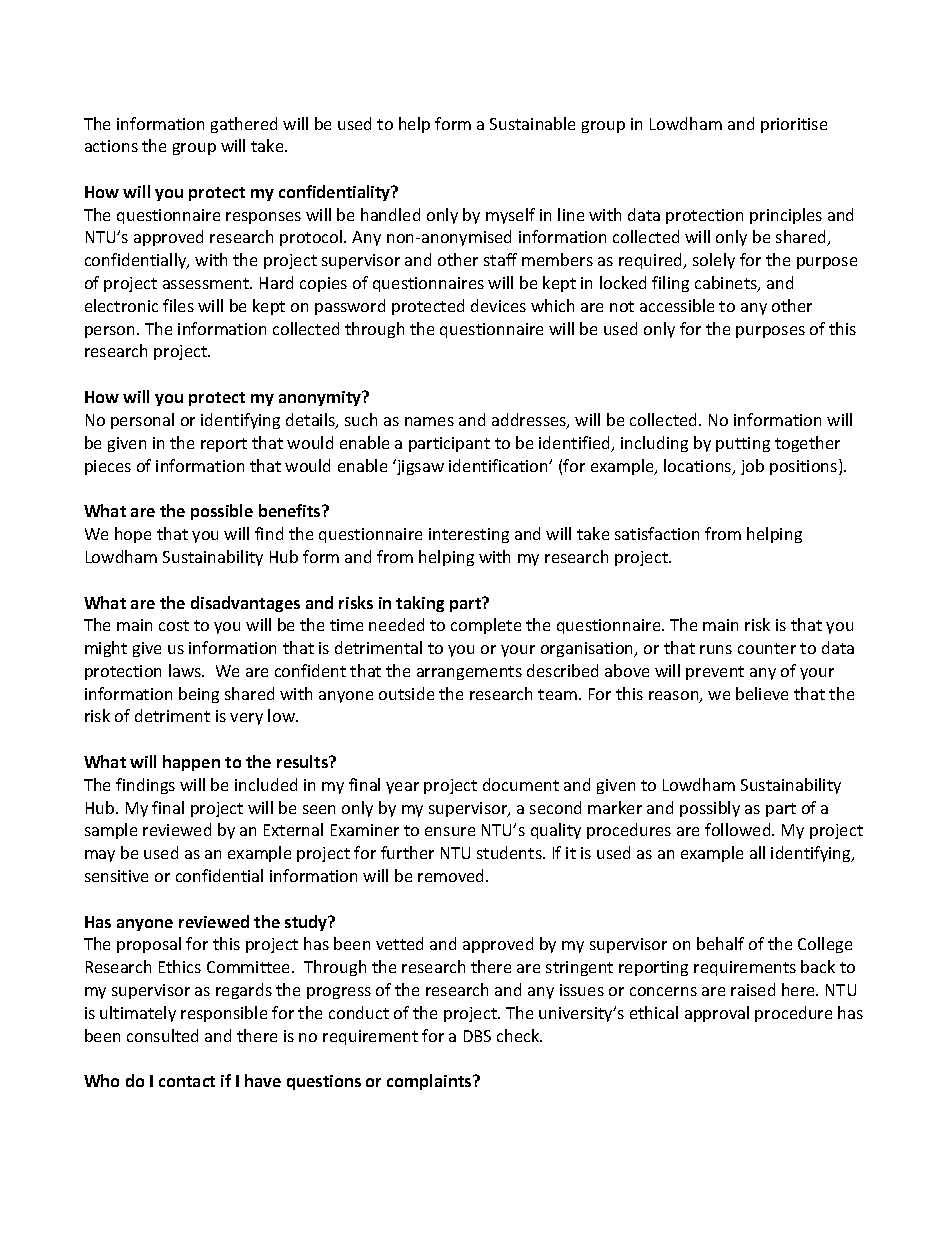 This image has width=952, height=1233. What do you see at coordinates (739, 829) in the image?
I see `followed` at bounding box center [739, 829].
